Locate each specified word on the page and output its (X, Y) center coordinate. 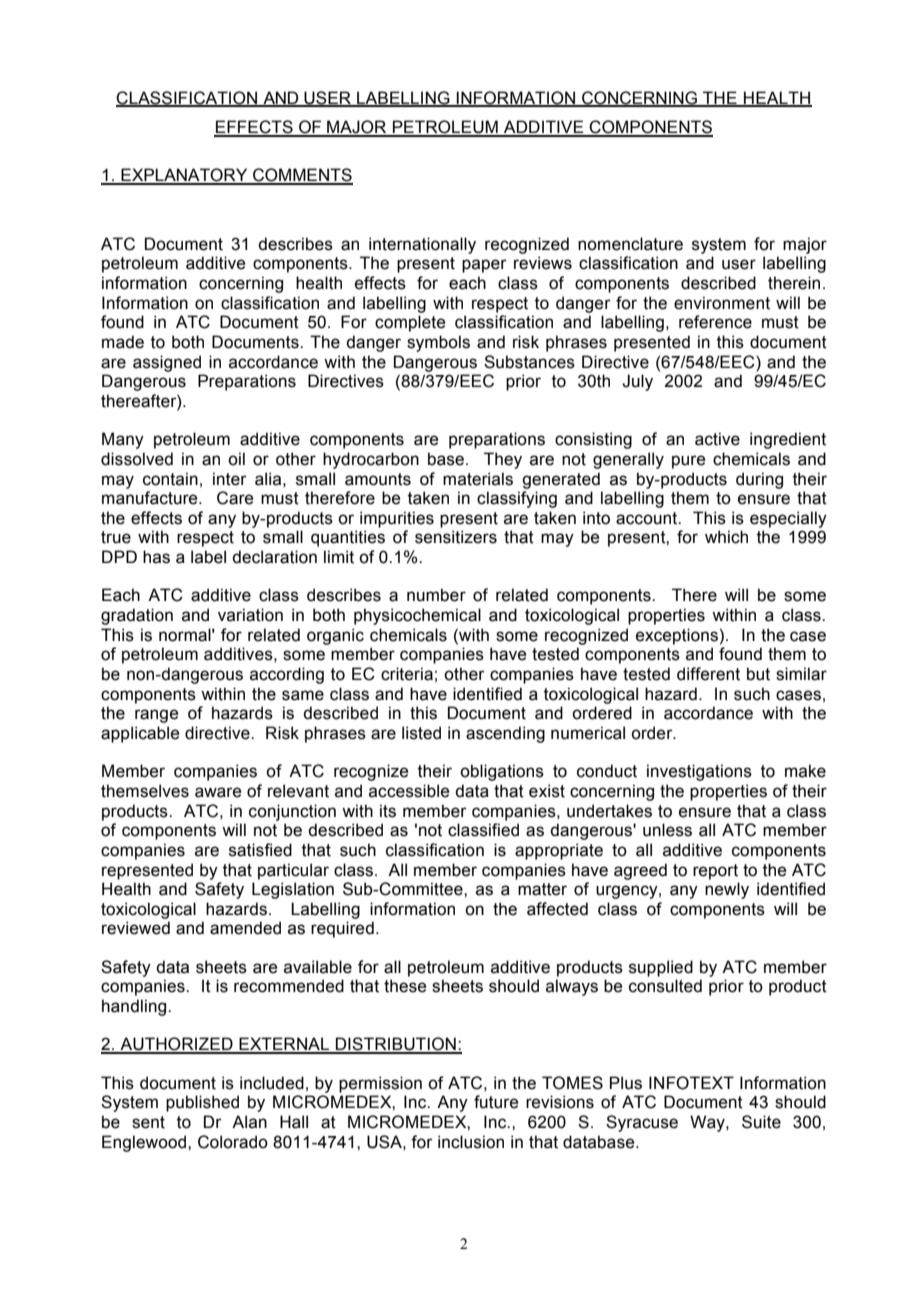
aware (218, 792)
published (202, 1103)
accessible (409, 791)
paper (484, 266)
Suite (761, 1122)
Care (235, 498)
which (726, 537)
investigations (699, 772)
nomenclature (630, 244)
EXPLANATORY (184, 176)
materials (478, 479)
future (496, 1102)
